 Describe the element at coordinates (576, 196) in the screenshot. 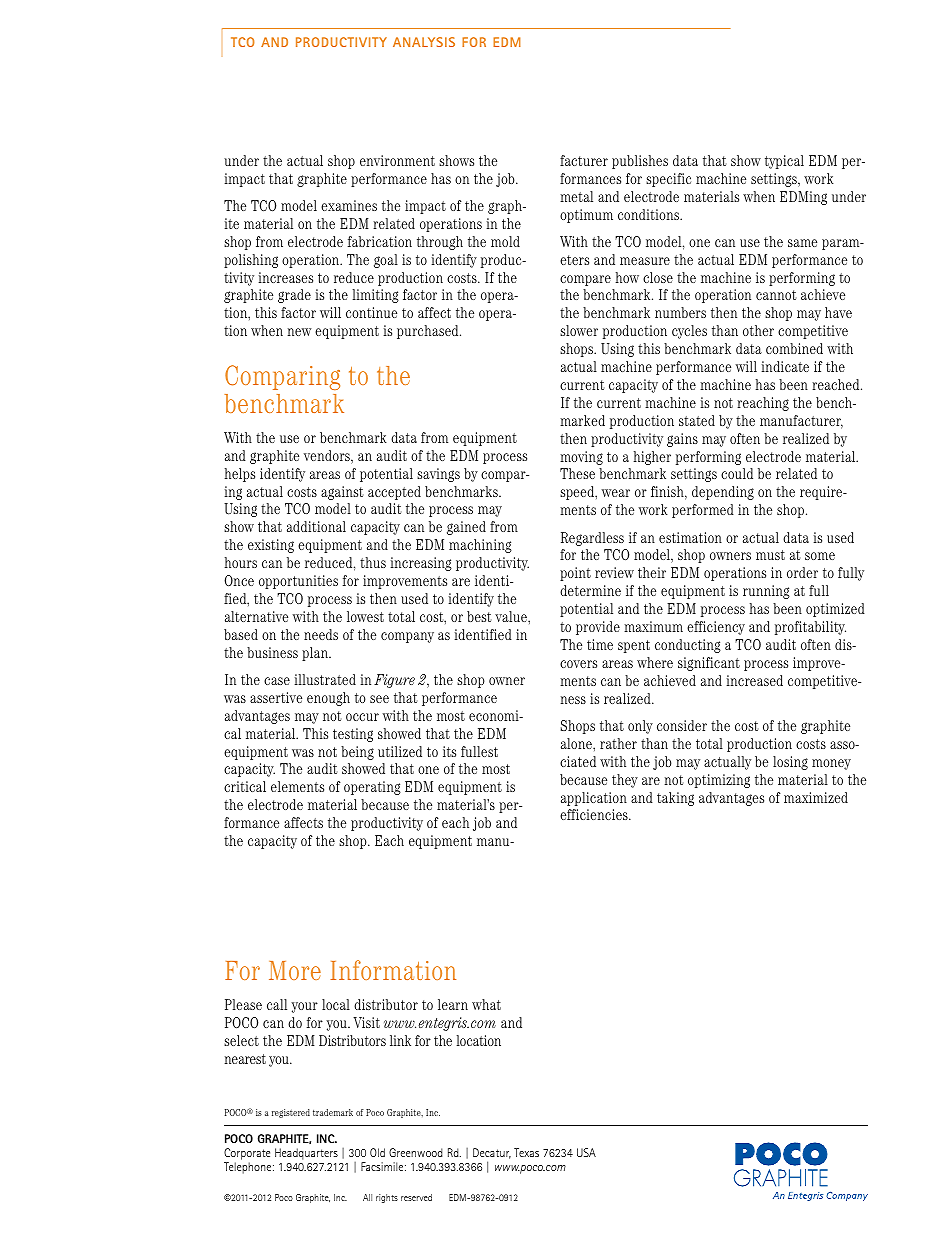

I see `metal` at that location.
